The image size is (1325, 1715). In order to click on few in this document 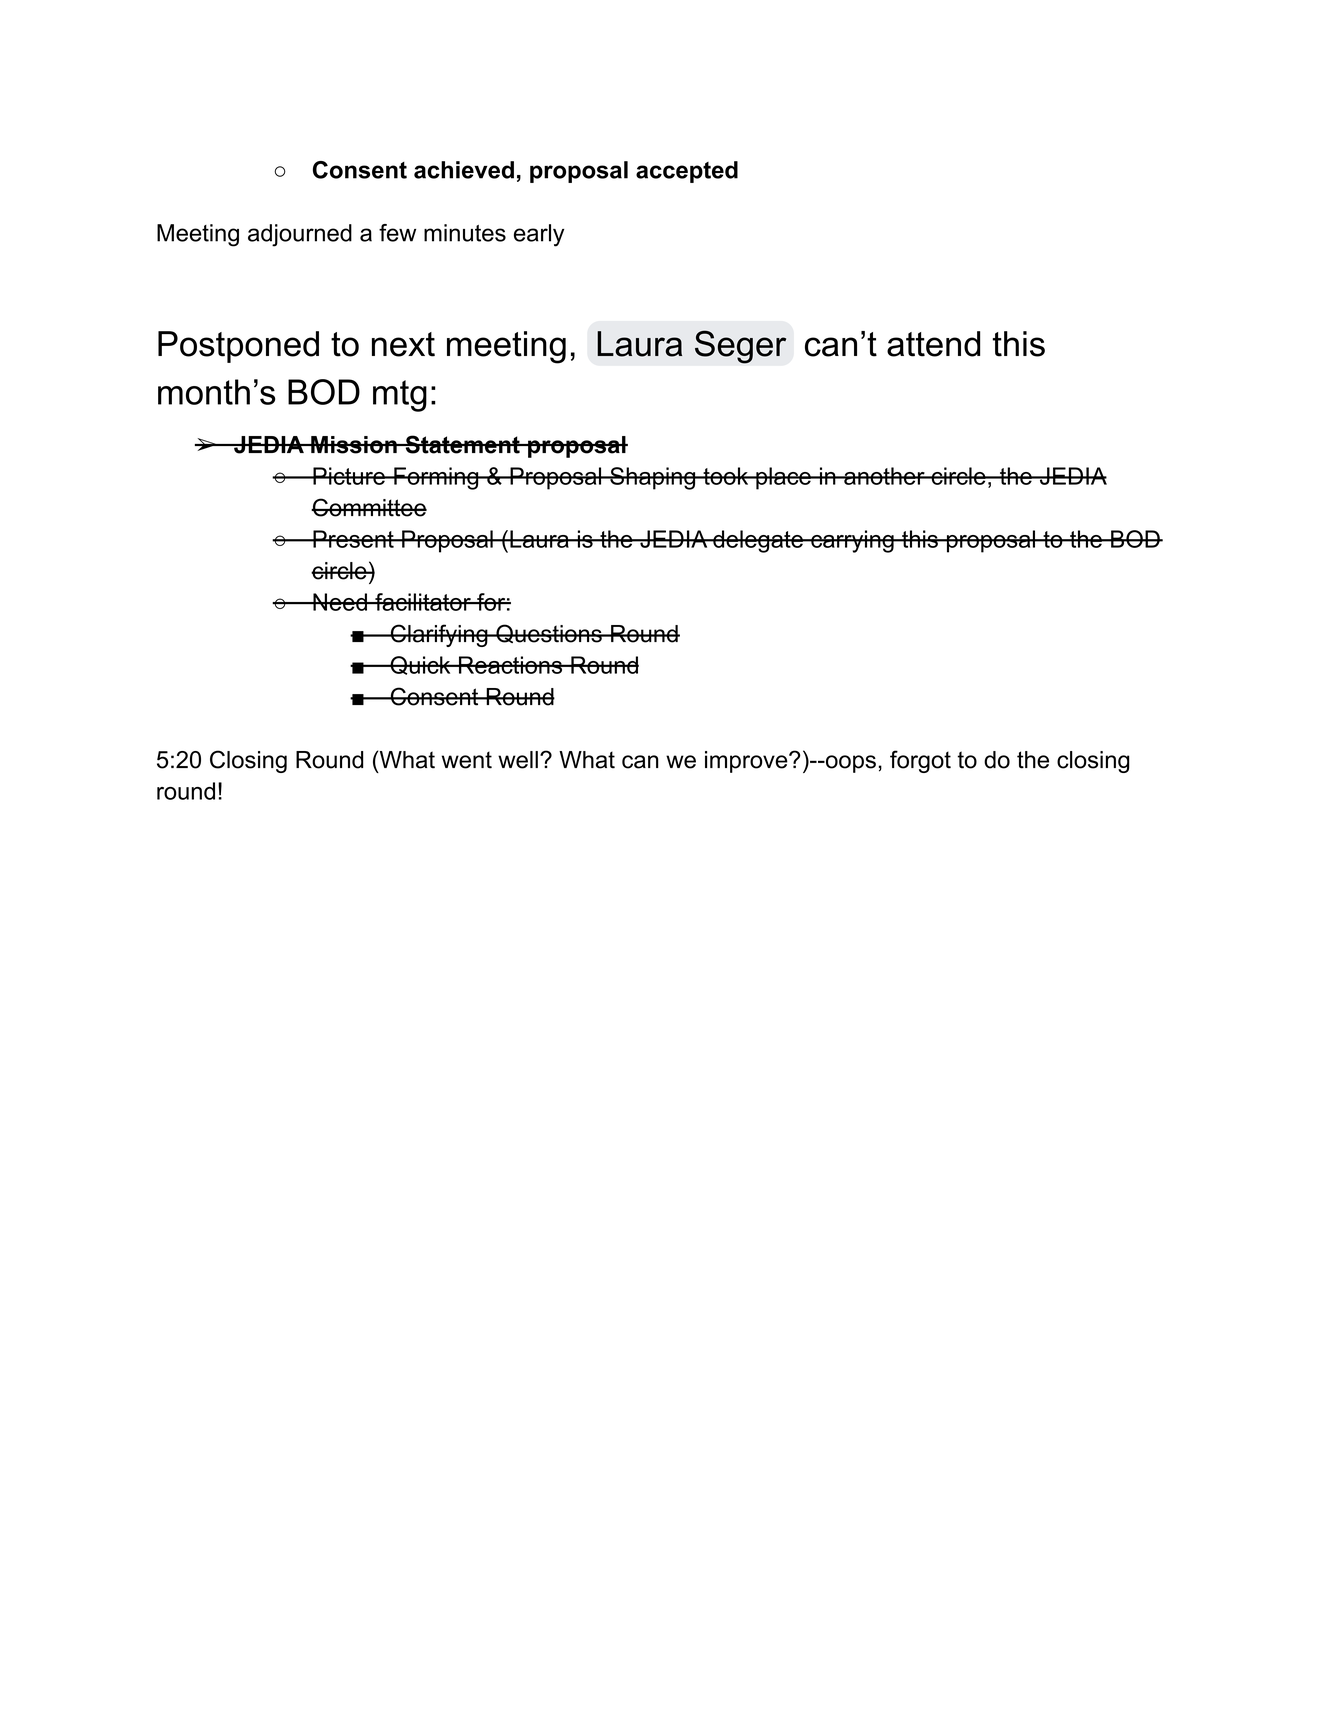, I will do `click(397, 233)`.
